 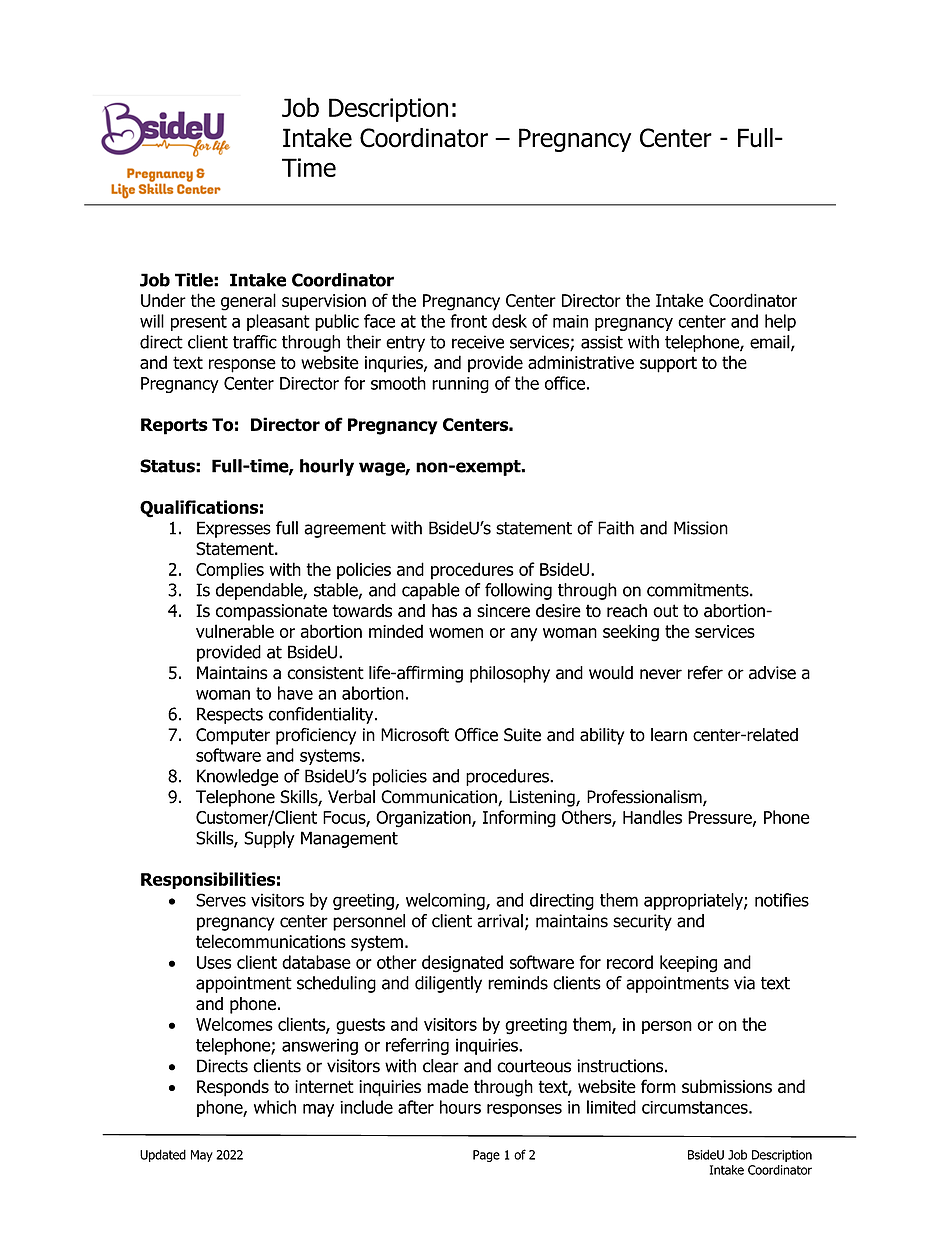 What do you see at coordinates (460, 1107) in the image?
I see `hours` at bounding box center [460, 1107].
